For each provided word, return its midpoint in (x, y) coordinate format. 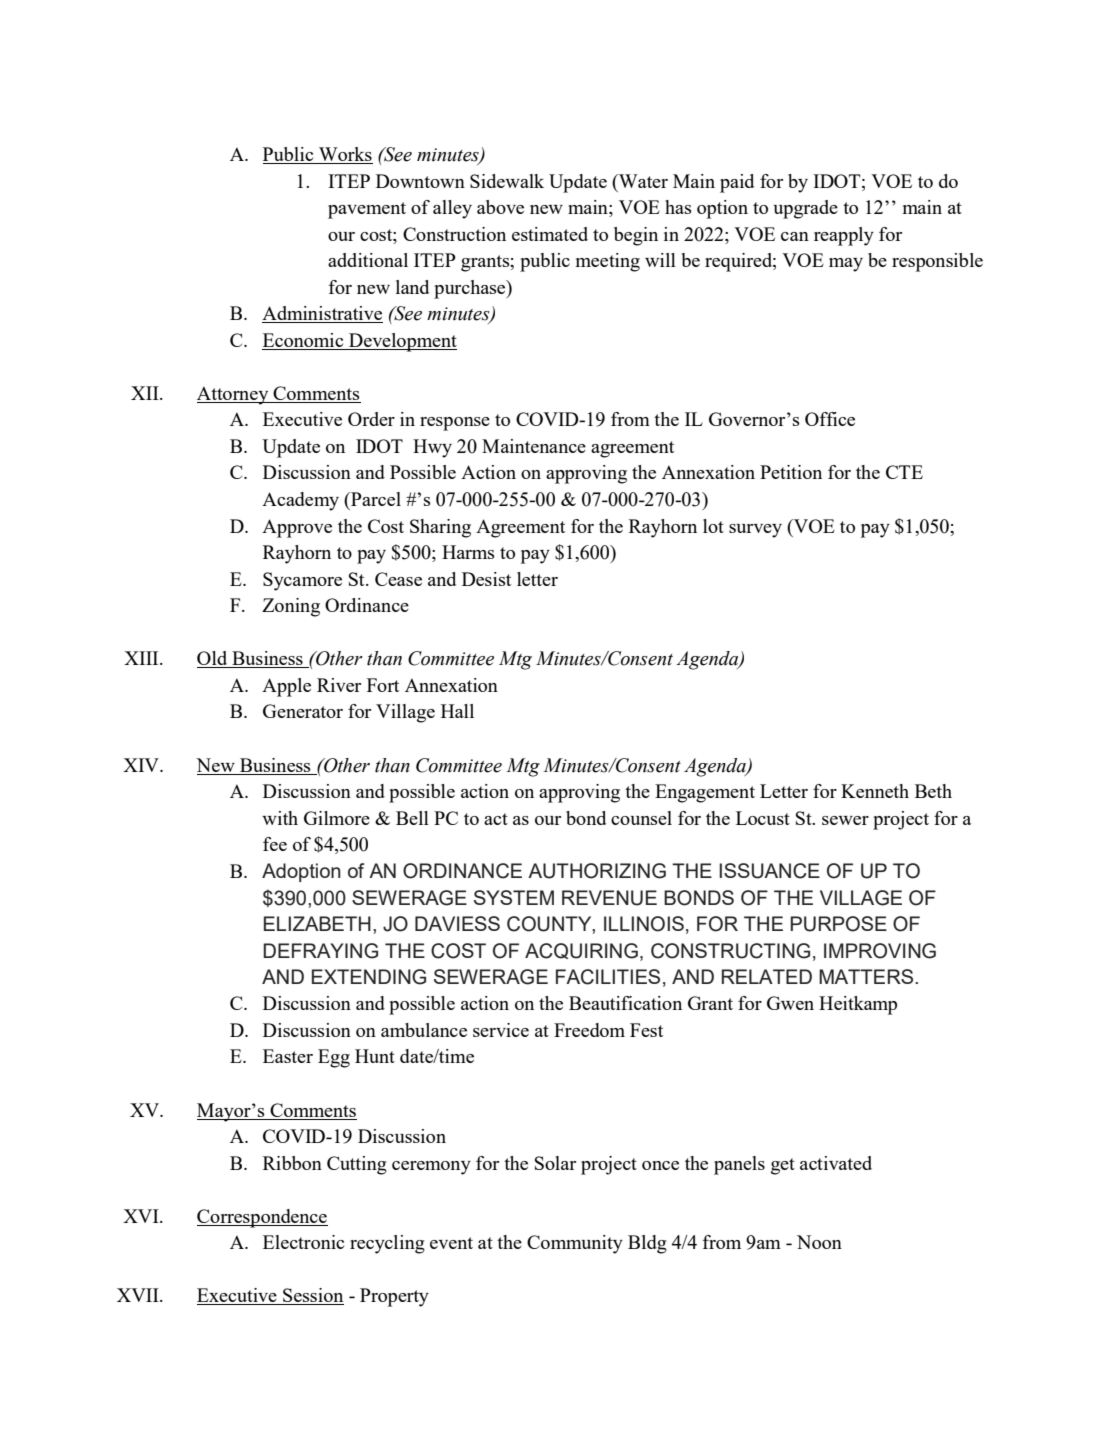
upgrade (805, 209)
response (455, 424)
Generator (303, 711)
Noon (819, 1242)
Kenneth (875, 791)
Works (345, 155)
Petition (791, 472)
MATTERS (867, 976)
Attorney (234, 395)
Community (575, 1244)
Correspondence (262, 1218)
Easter (288, 1056)
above (500, 207)
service (501, 1030)
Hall (457, 711)
